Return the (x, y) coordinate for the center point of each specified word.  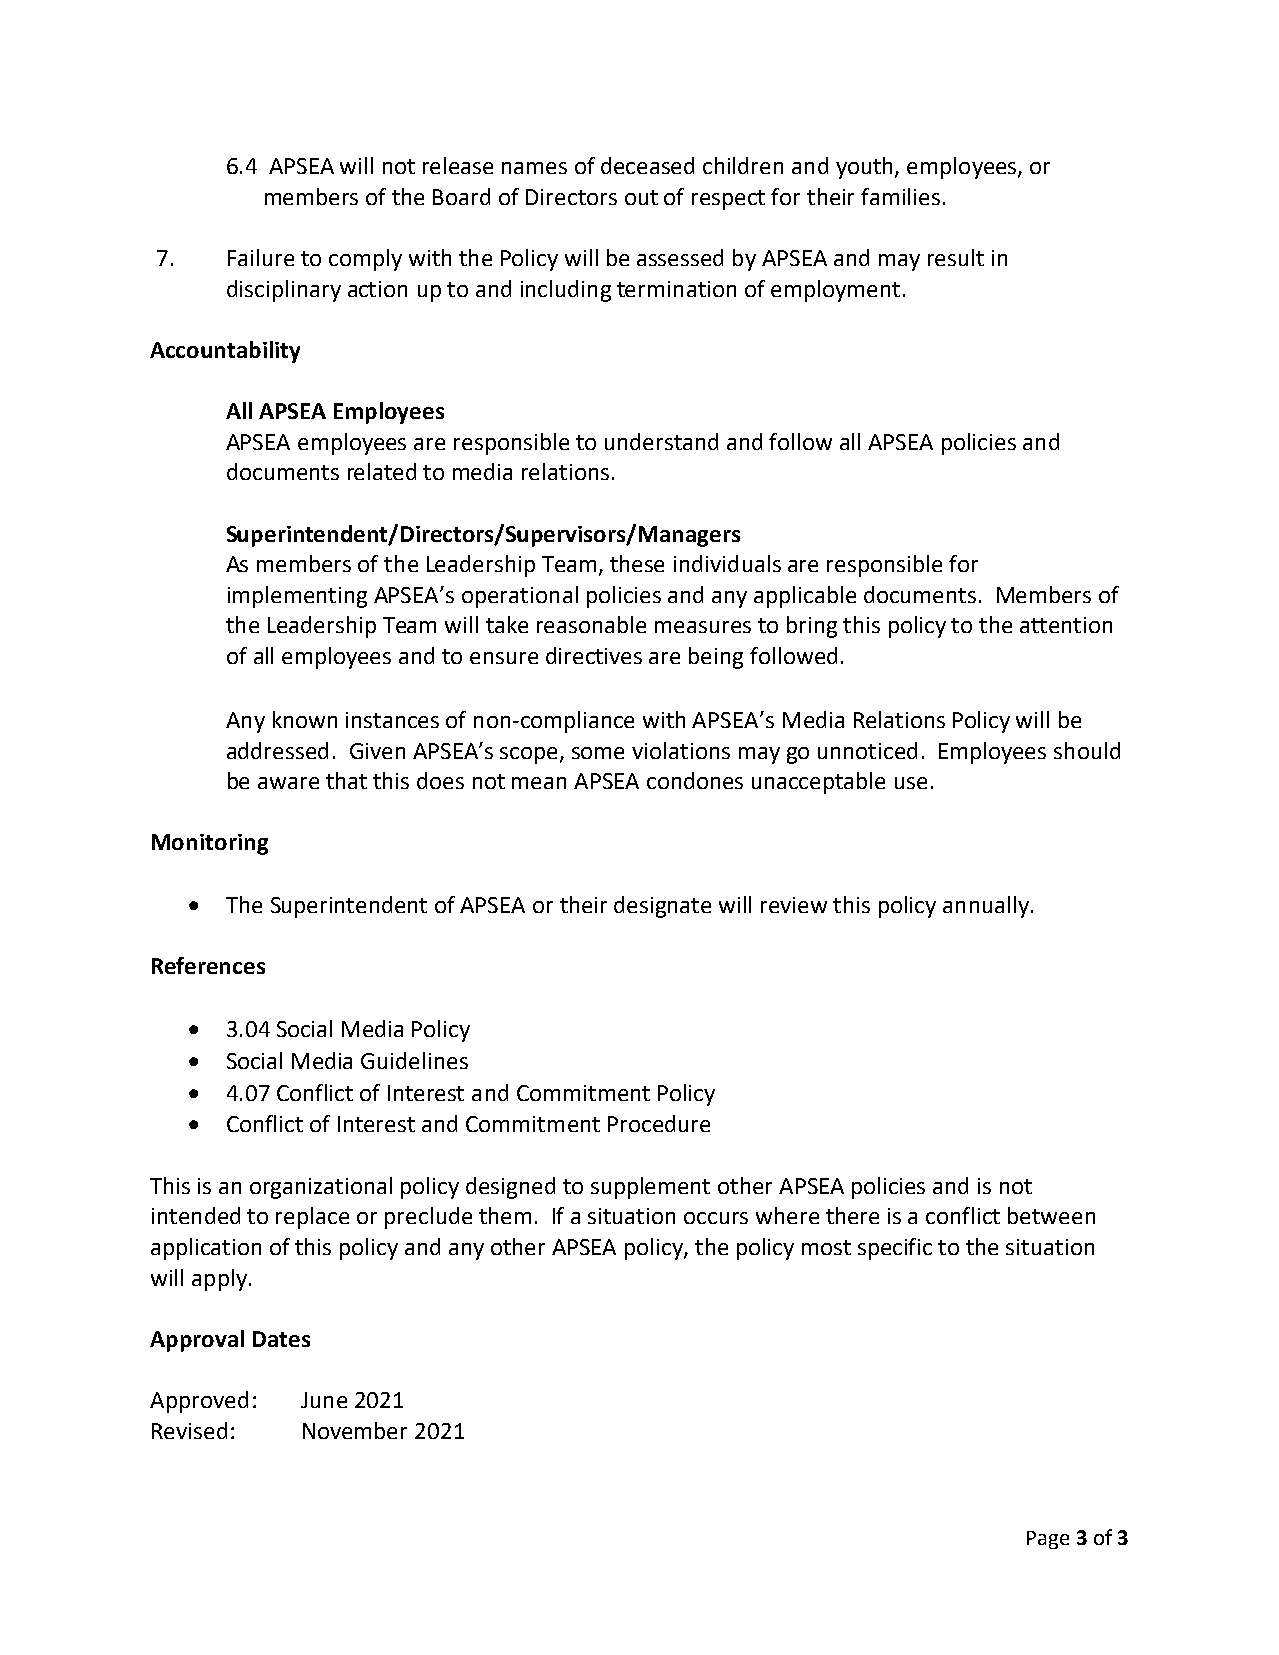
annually (986, 907)
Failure (261, 257)
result (956, 257)
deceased (647, 165)
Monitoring (210, 844)
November (355, 1430)
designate (662, 907)
